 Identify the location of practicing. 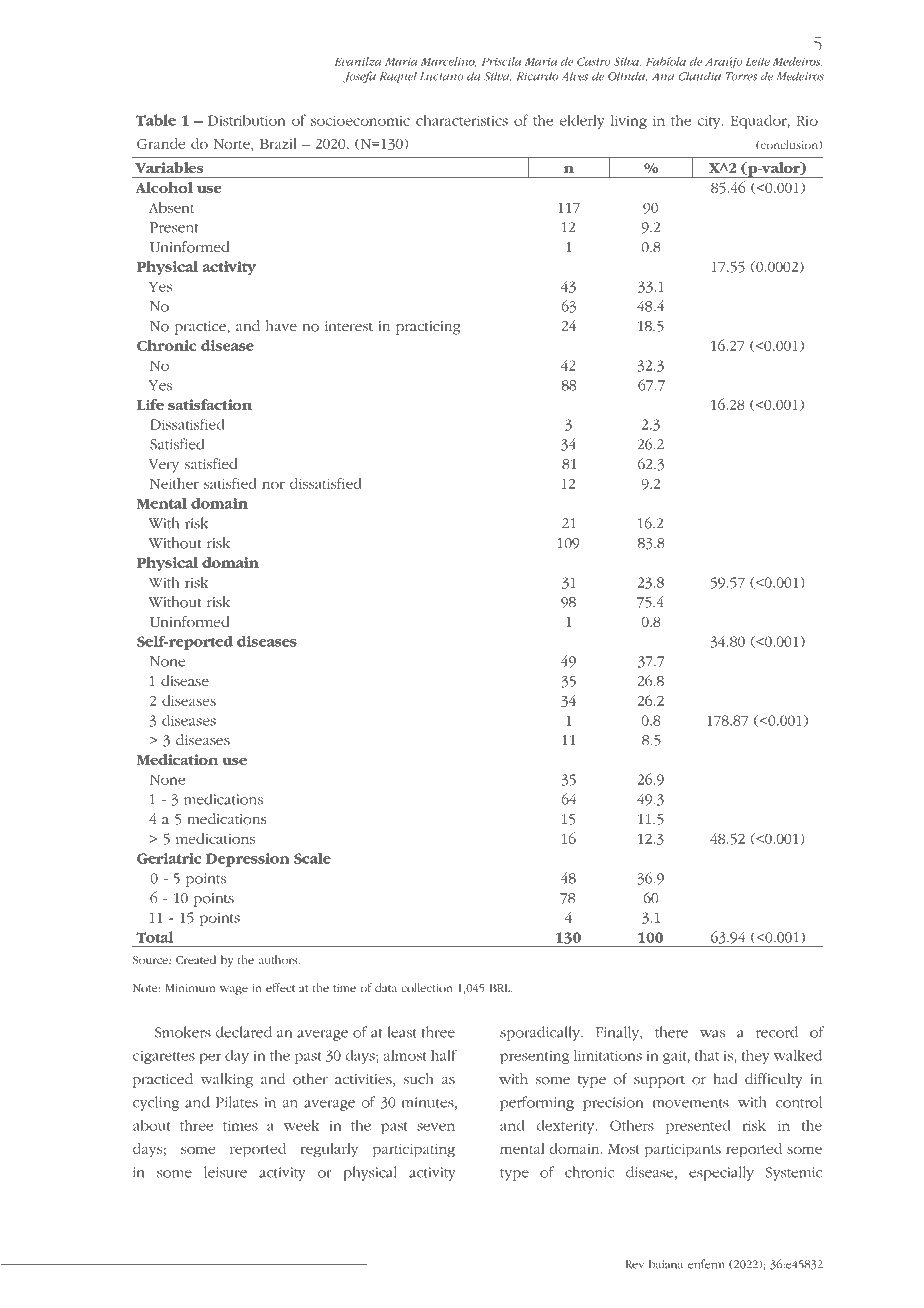
(428, 328).
